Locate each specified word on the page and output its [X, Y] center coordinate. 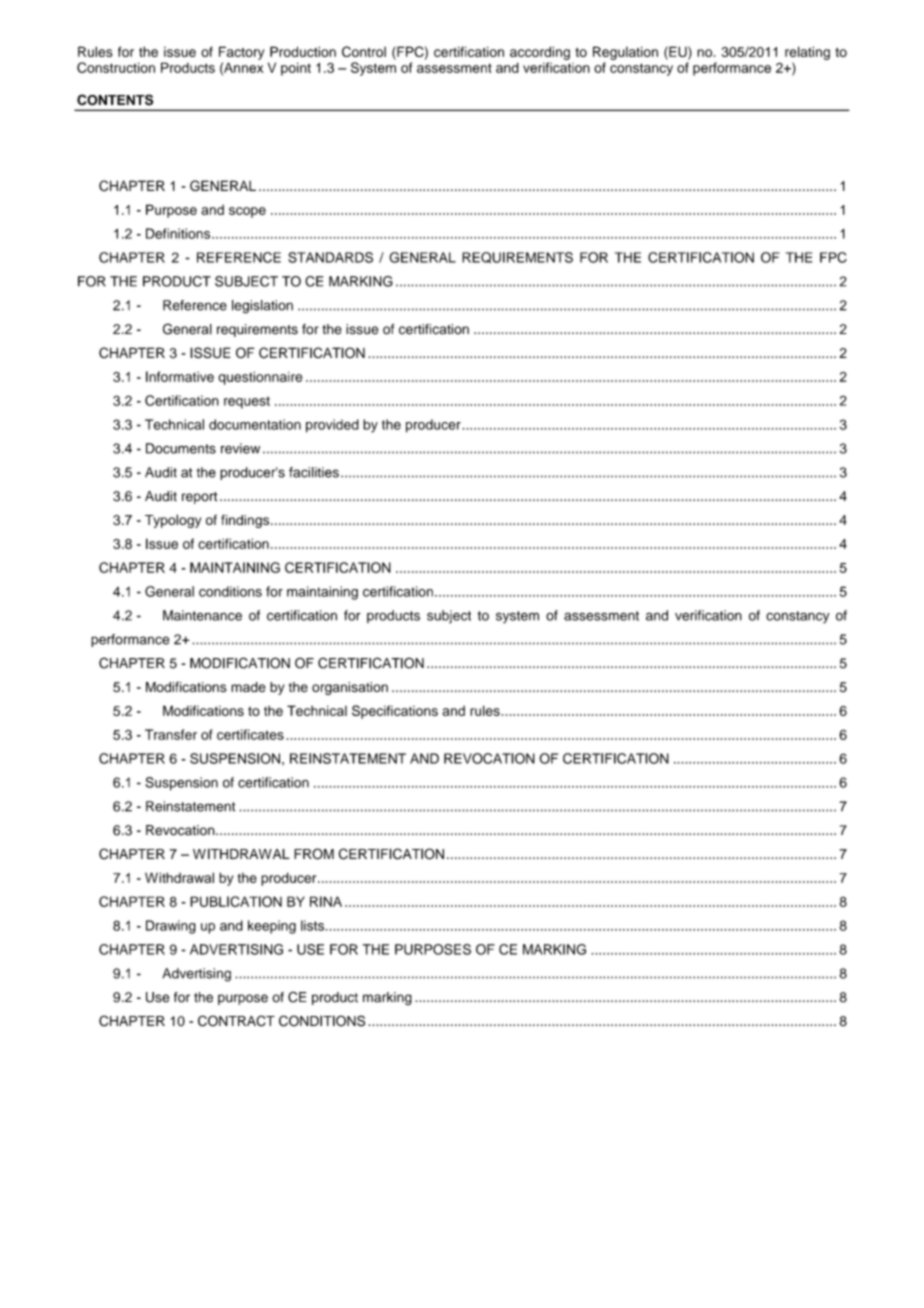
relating [807, 53]
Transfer [171, 734]
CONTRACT [236, 1021]
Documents [181, 448]
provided [332, 426]
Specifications [395, 712]
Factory [241, 53]
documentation [255, 424]
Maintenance [202, 615]
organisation [350, 688]
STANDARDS [330, 257]
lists [314, 925]
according [540, 53]
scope [247, 212]
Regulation [625, 53]
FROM [314, 854]
